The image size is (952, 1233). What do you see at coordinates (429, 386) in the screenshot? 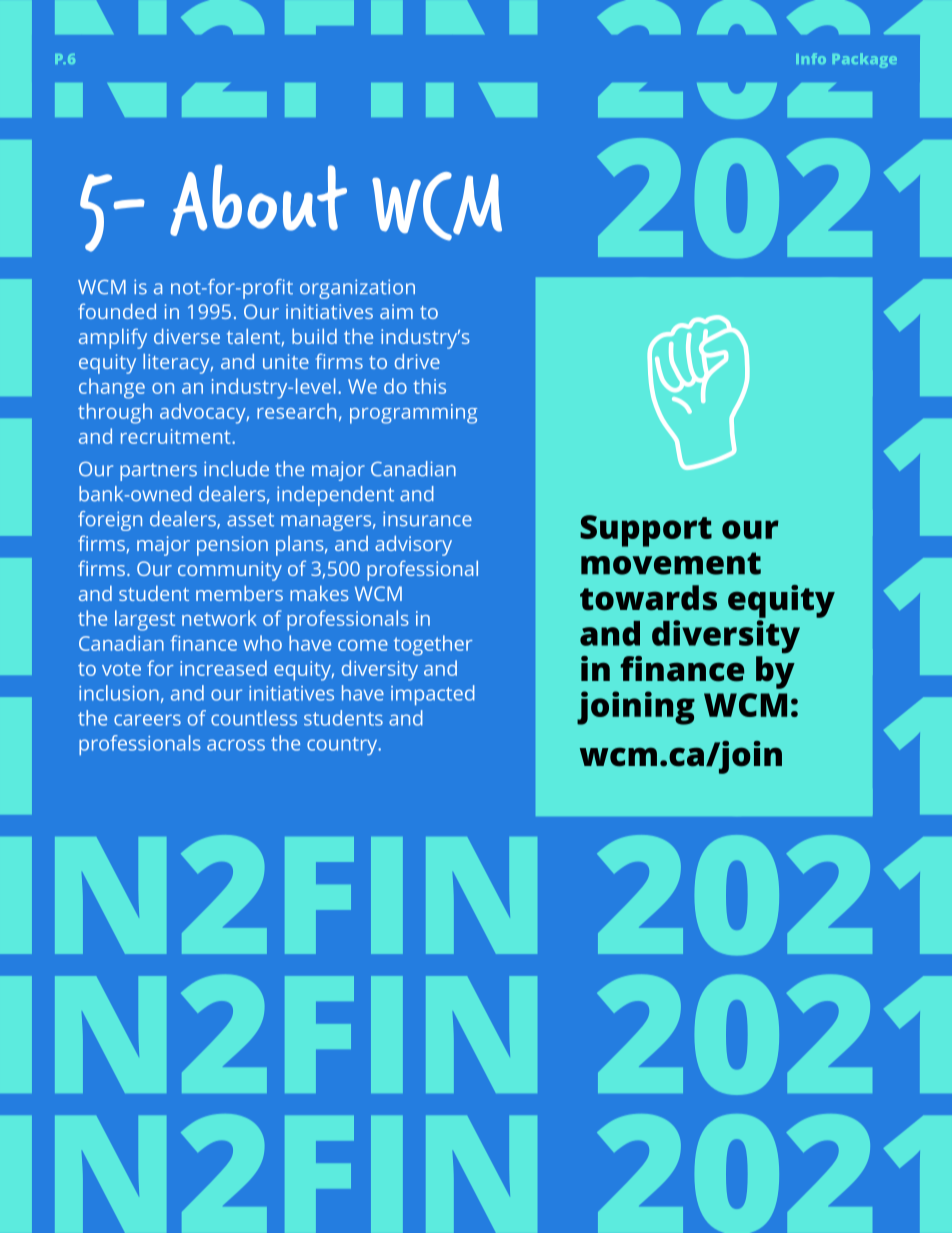
I see `this` at bounding box center [429, 386].
